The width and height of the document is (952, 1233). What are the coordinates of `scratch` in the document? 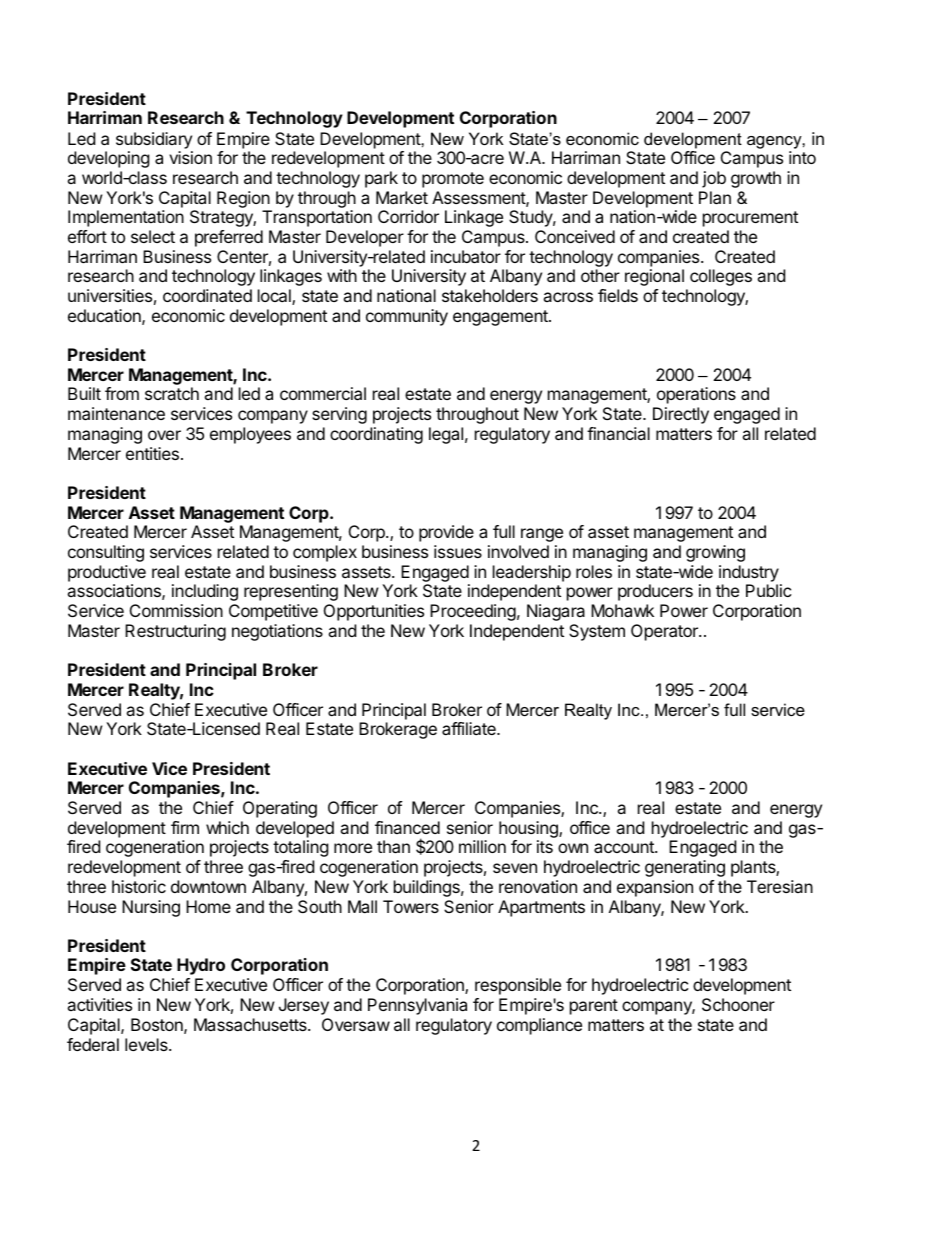 It's located at (172, 393).
